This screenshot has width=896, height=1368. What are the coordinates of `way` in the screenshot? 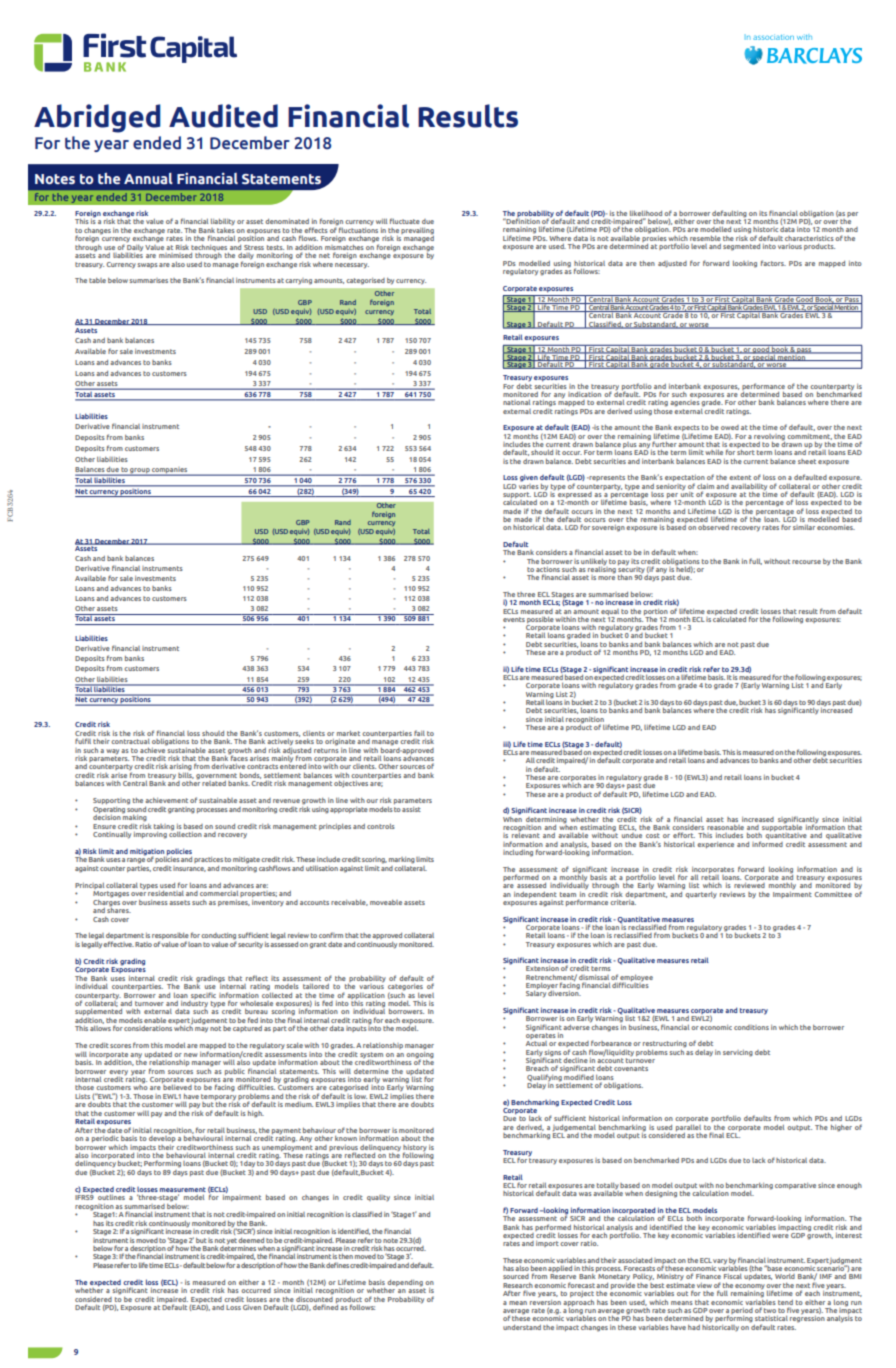 It's located at (112, 752).
